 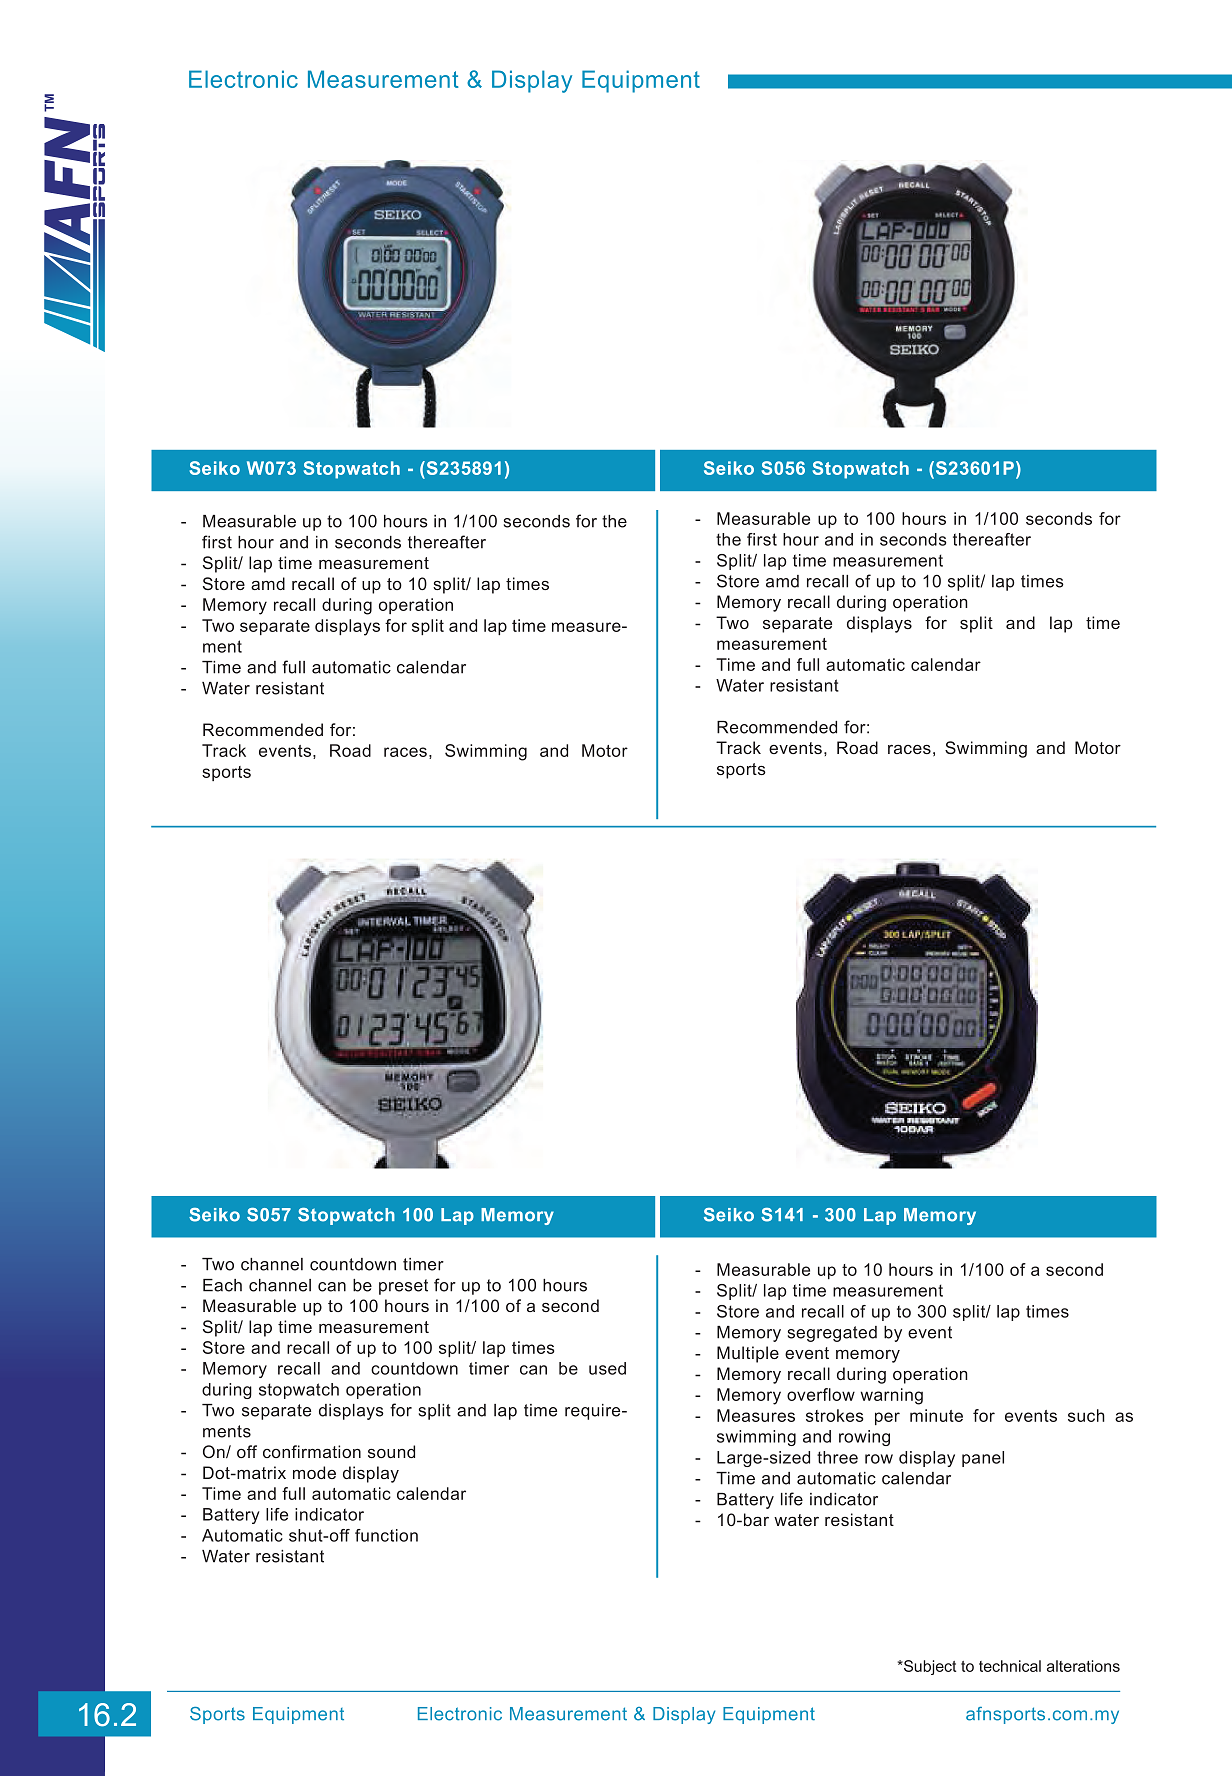 What do you see at coordinates (1010, 1666) in the screenshot?
I see `technical` at bounding box center [1010, 1666].
